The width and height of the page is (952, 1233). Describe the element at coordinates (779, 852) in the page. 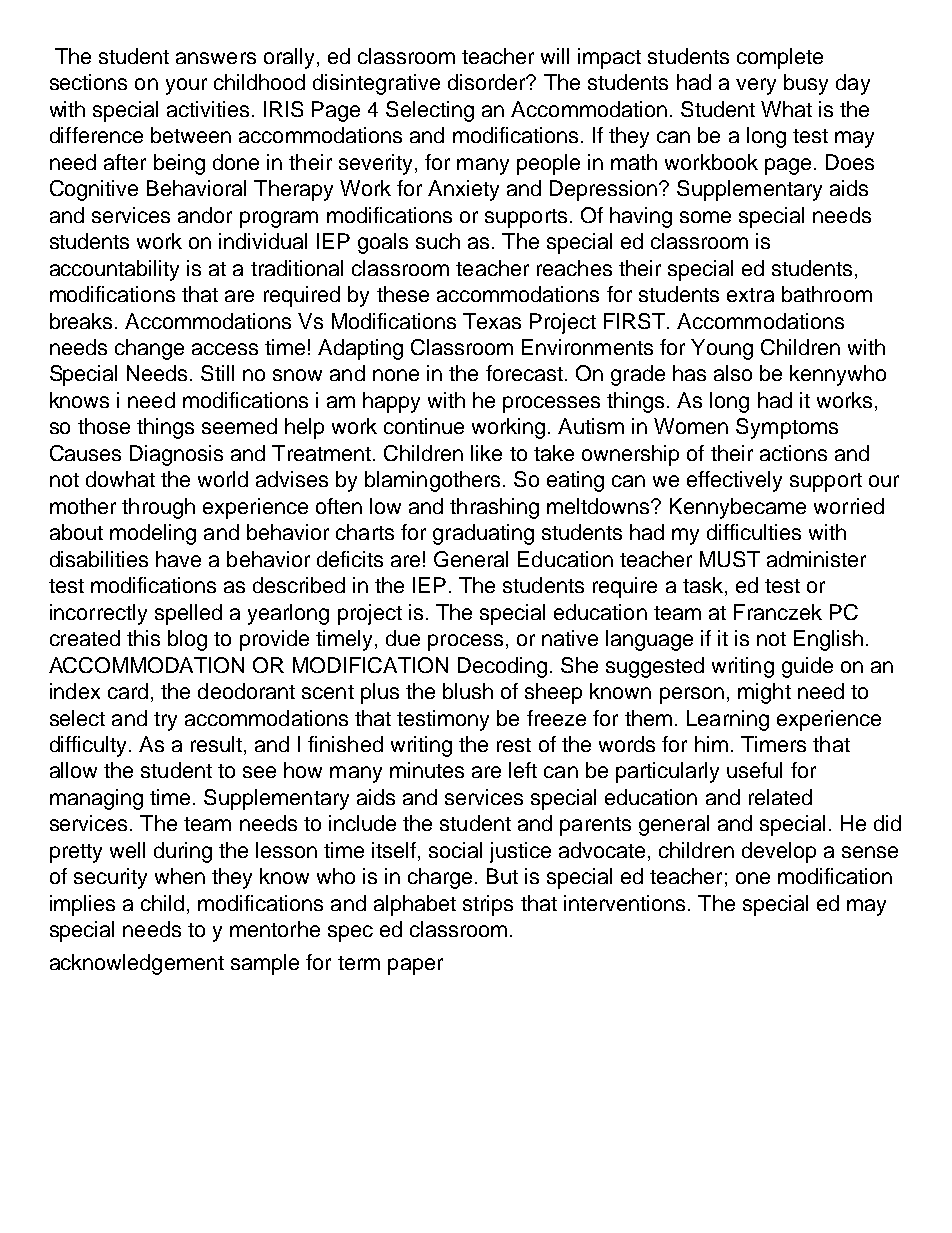

I see `develop` at that location.
